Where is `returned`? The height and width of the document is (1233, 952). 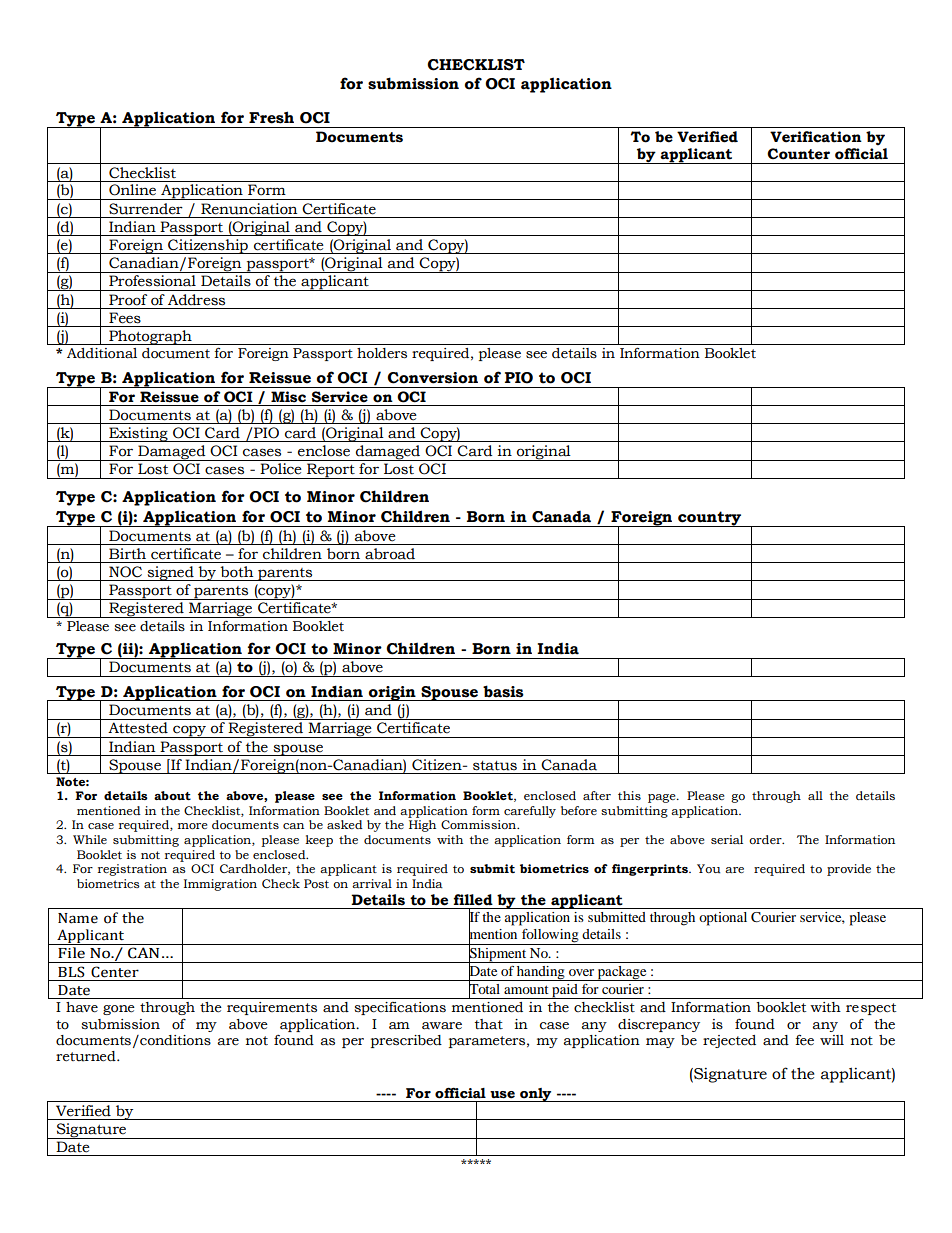 returned is located at coordinates (87, 1056).
